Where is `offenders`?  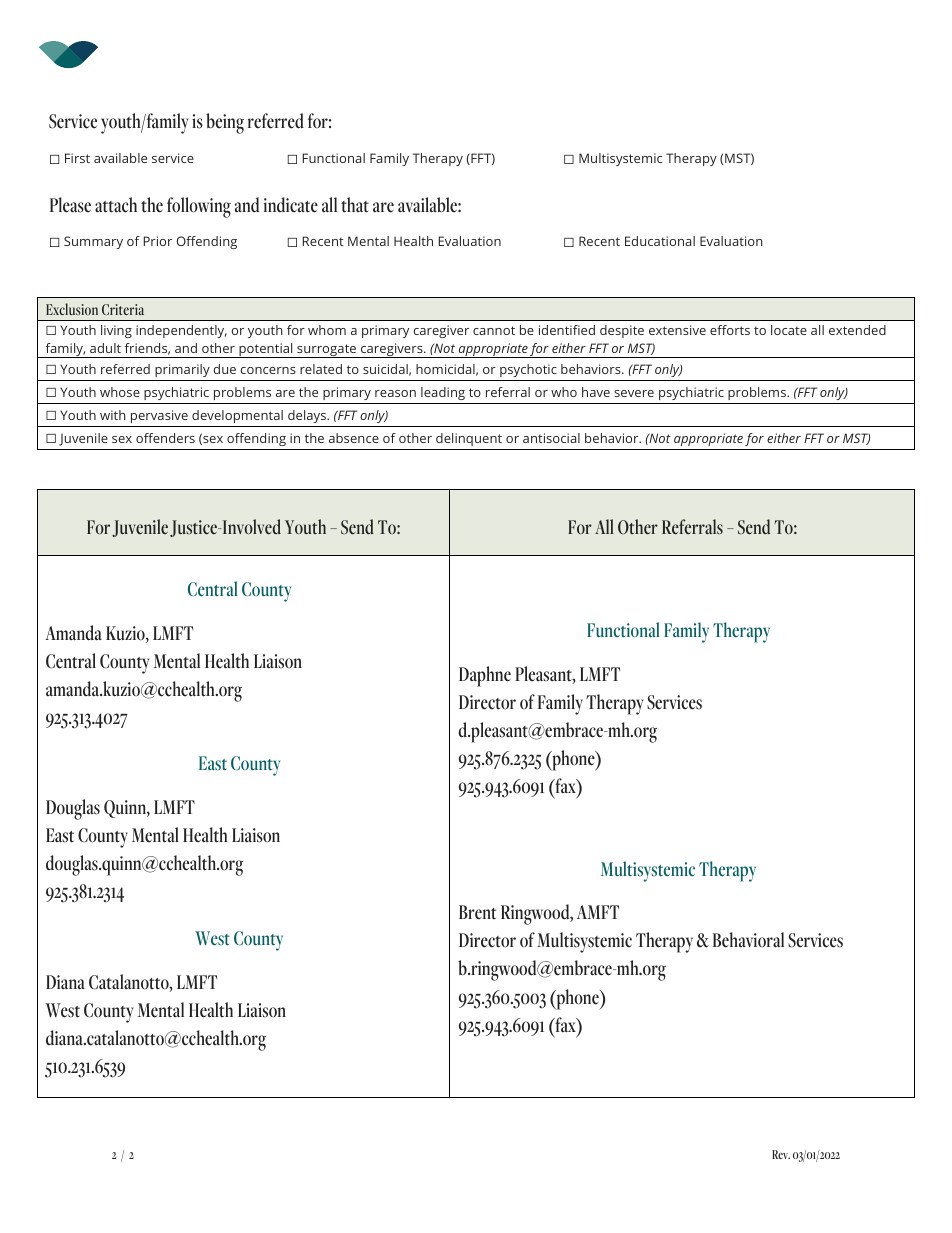 offenders is located at coordinates (165, 438).
